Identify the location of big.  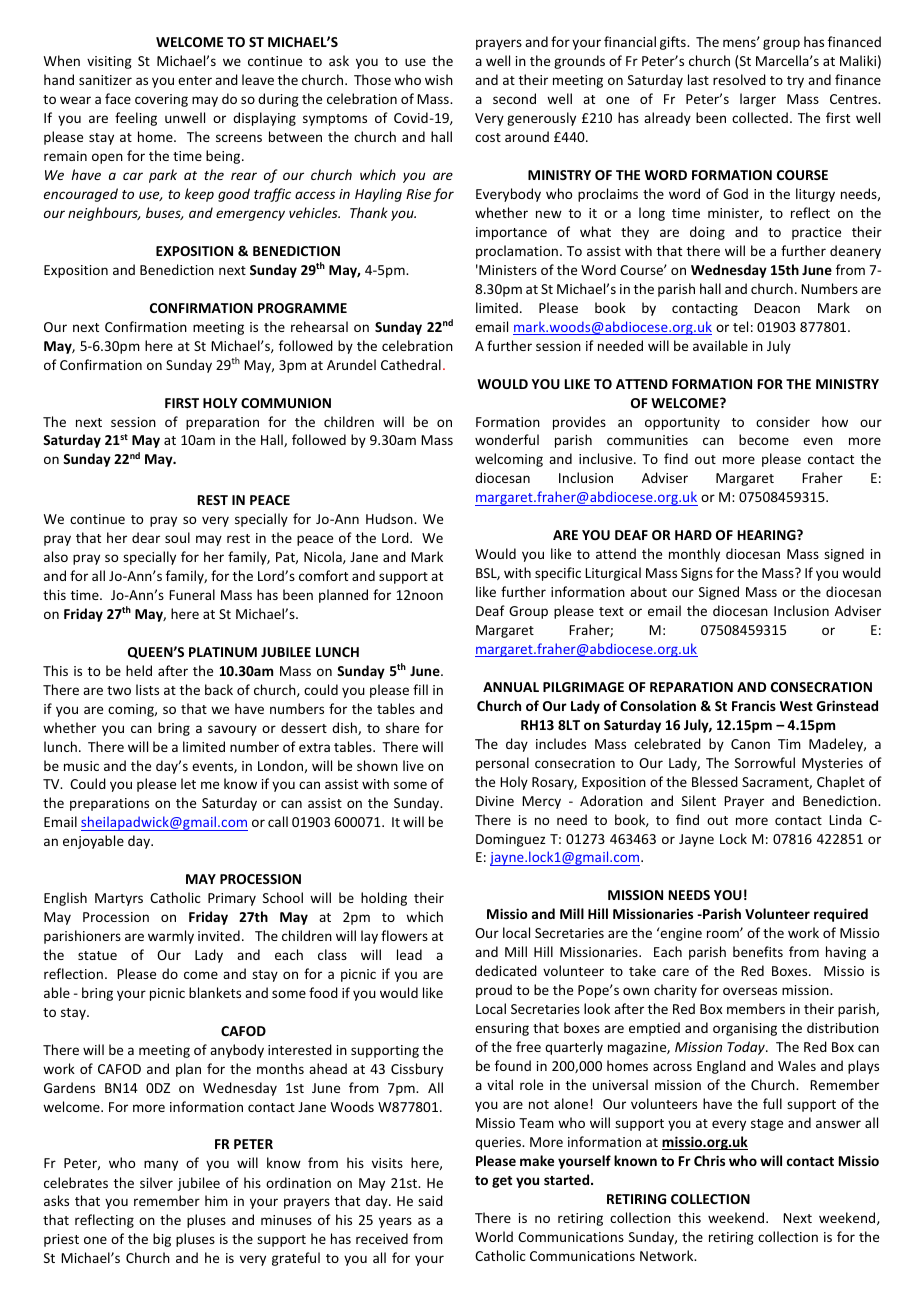
(162, 1240).
